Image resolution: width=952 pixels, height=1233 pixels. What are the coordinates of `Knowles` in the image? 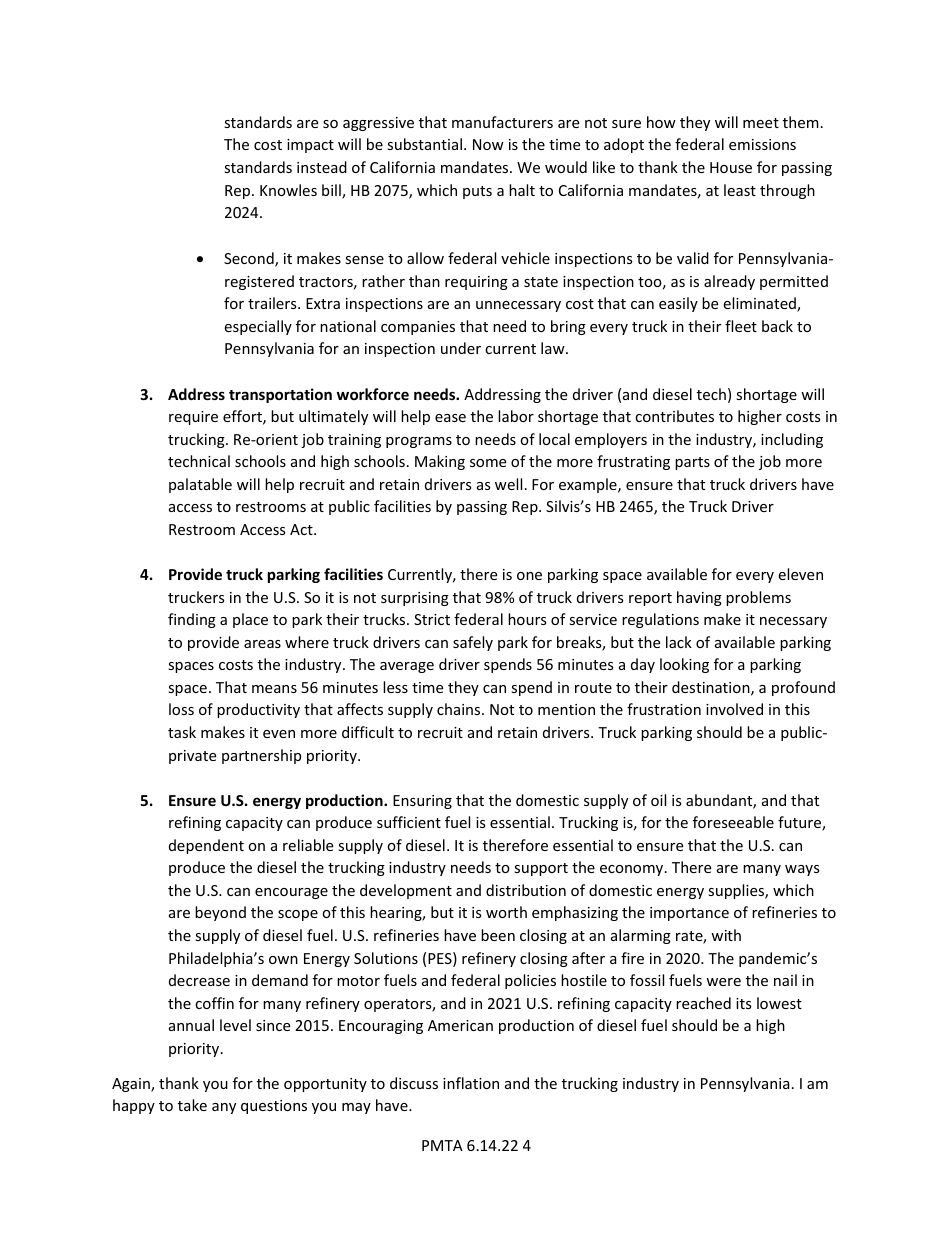 It's located at (288, 190).
